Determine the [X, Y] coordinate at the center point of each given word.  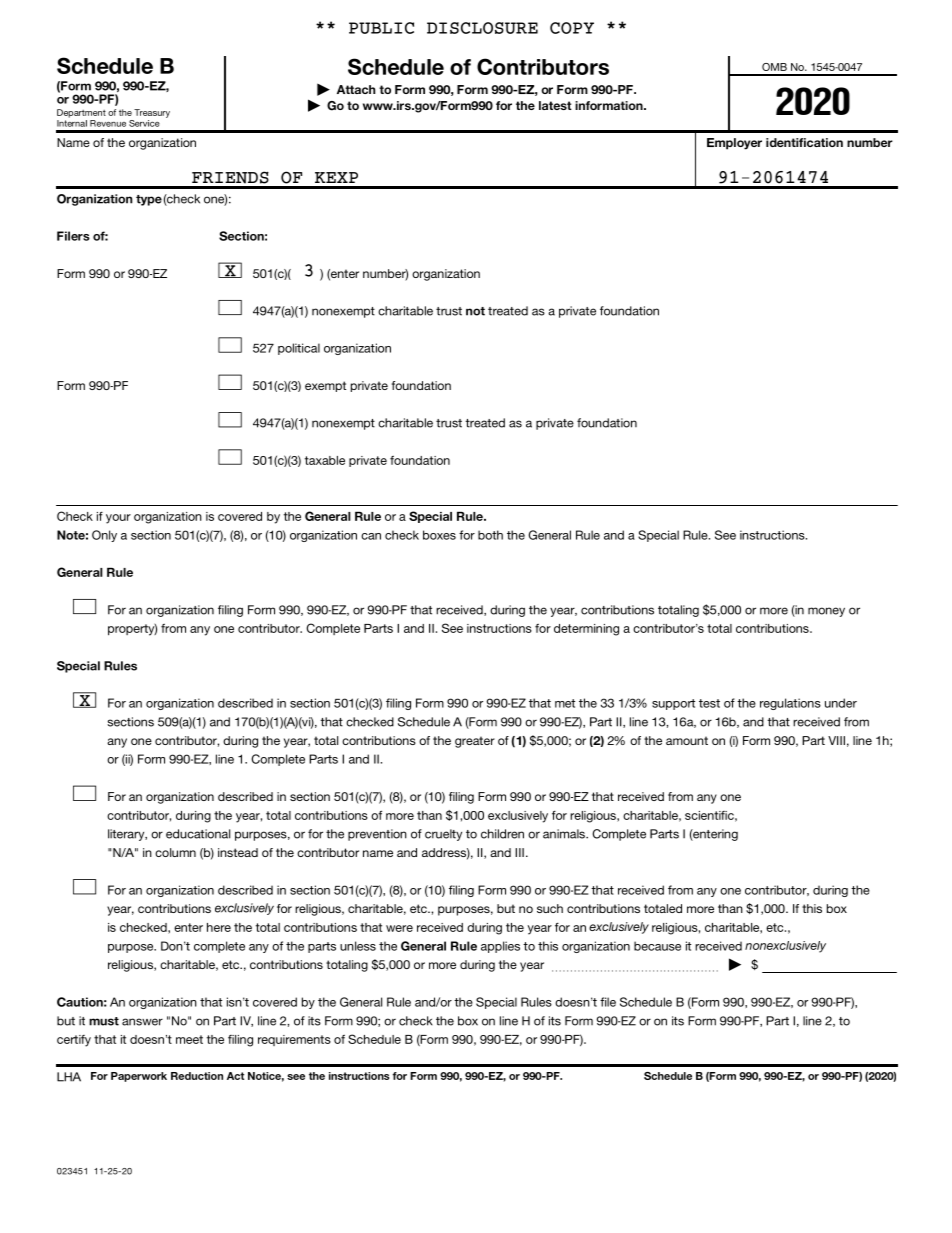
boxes [439, 535]
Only [104, 536]
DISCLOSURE [482, 28]
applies [500, 947]
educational [198, 834]
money [826, 612]
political [299, 349]
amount [687, 740]
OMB [774, 67]
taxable [325, 460]
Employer [734, 144]
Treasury [152, 113]
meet [189, 1039]
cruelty [443, 835]
